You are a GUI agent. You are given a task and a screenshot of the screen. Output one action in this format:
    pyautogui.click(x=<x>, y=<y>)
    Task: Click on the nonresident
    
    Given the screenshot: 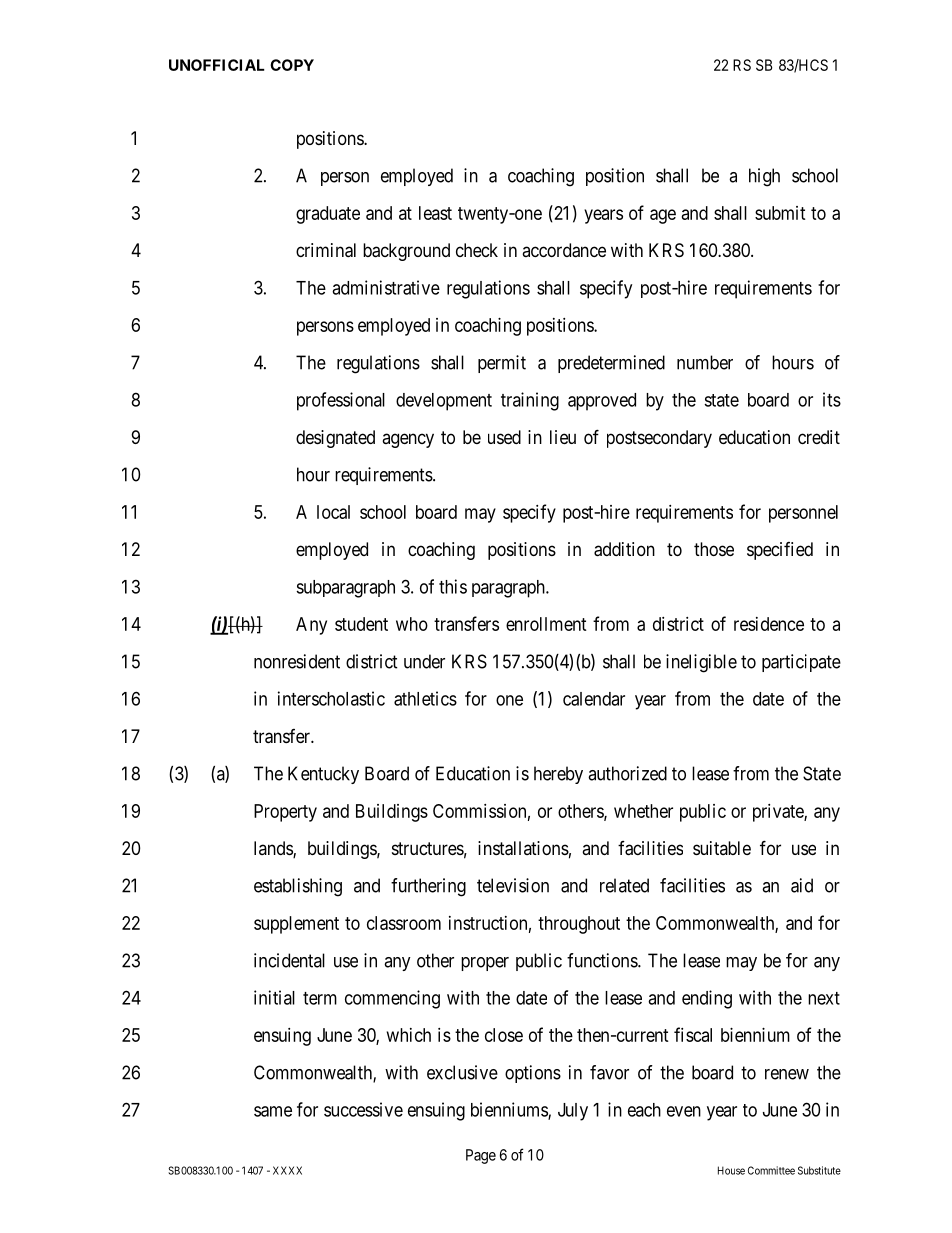 What is the action you would take?
    pyautogui.click(x=297, y=661)
